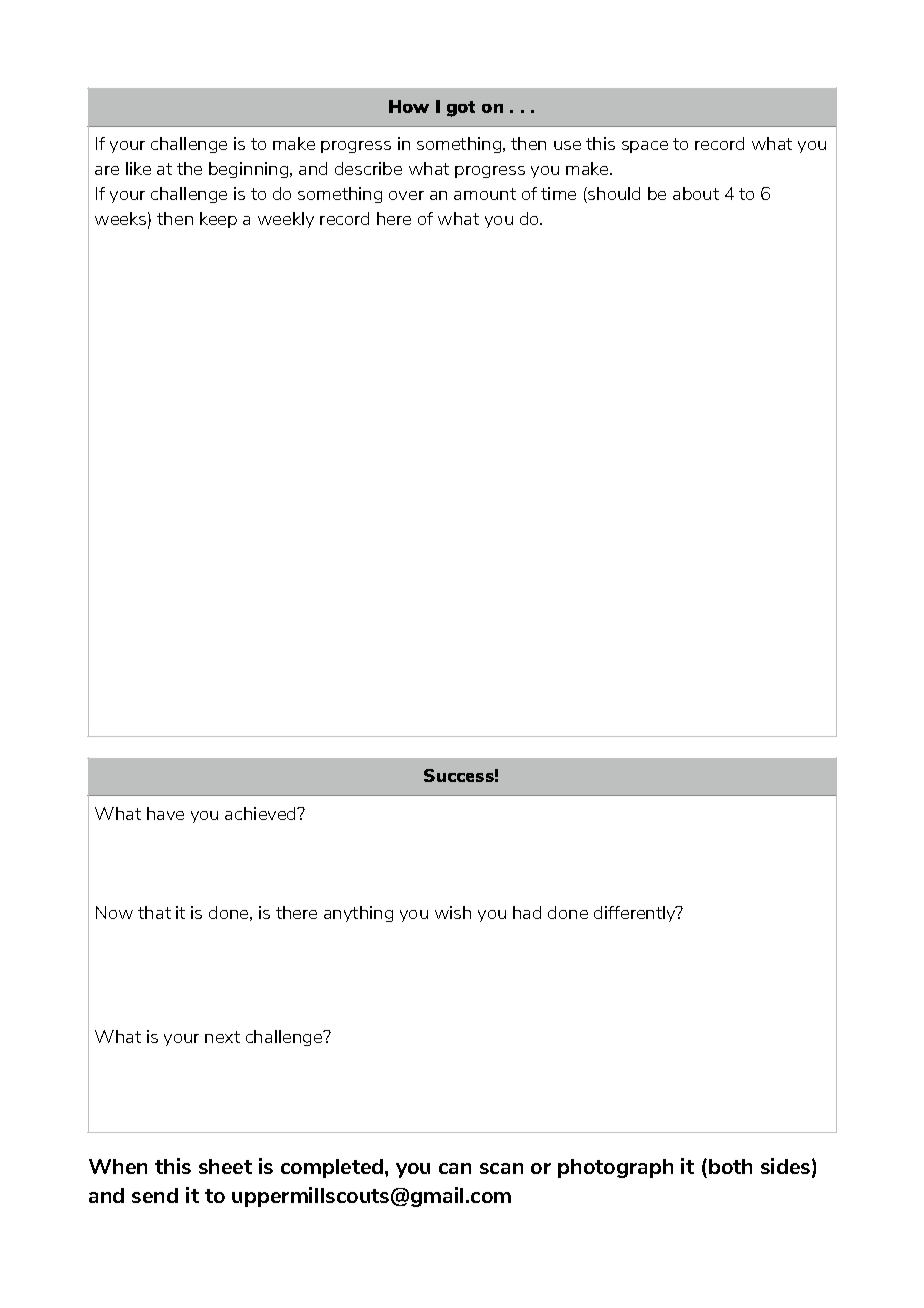  What do you see at coordinates (225, 1166) in the page?
I see `sheet` at bounding box center [225, 1166].
